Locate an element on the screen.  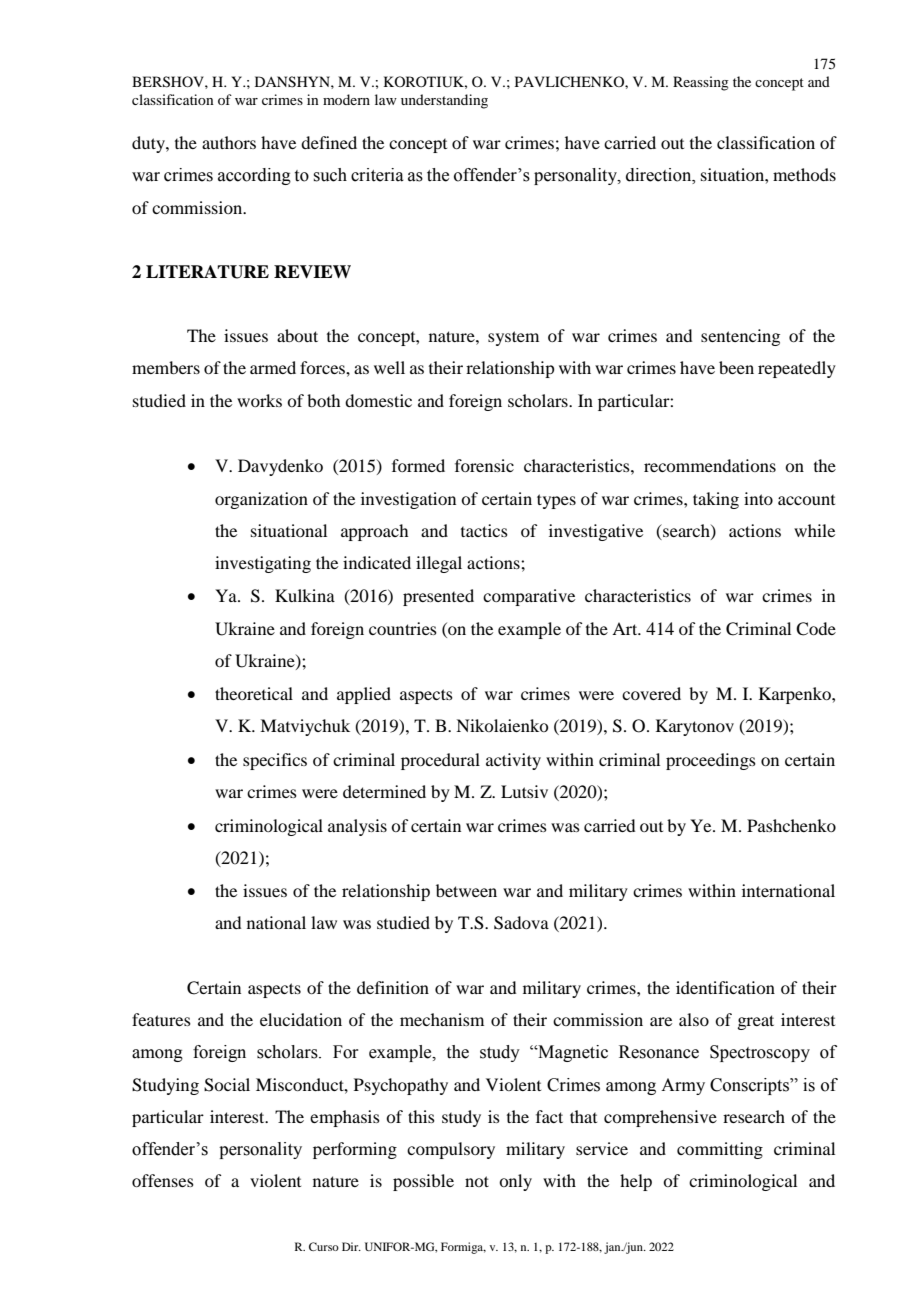
Code is located at coordinates (816, 629).
